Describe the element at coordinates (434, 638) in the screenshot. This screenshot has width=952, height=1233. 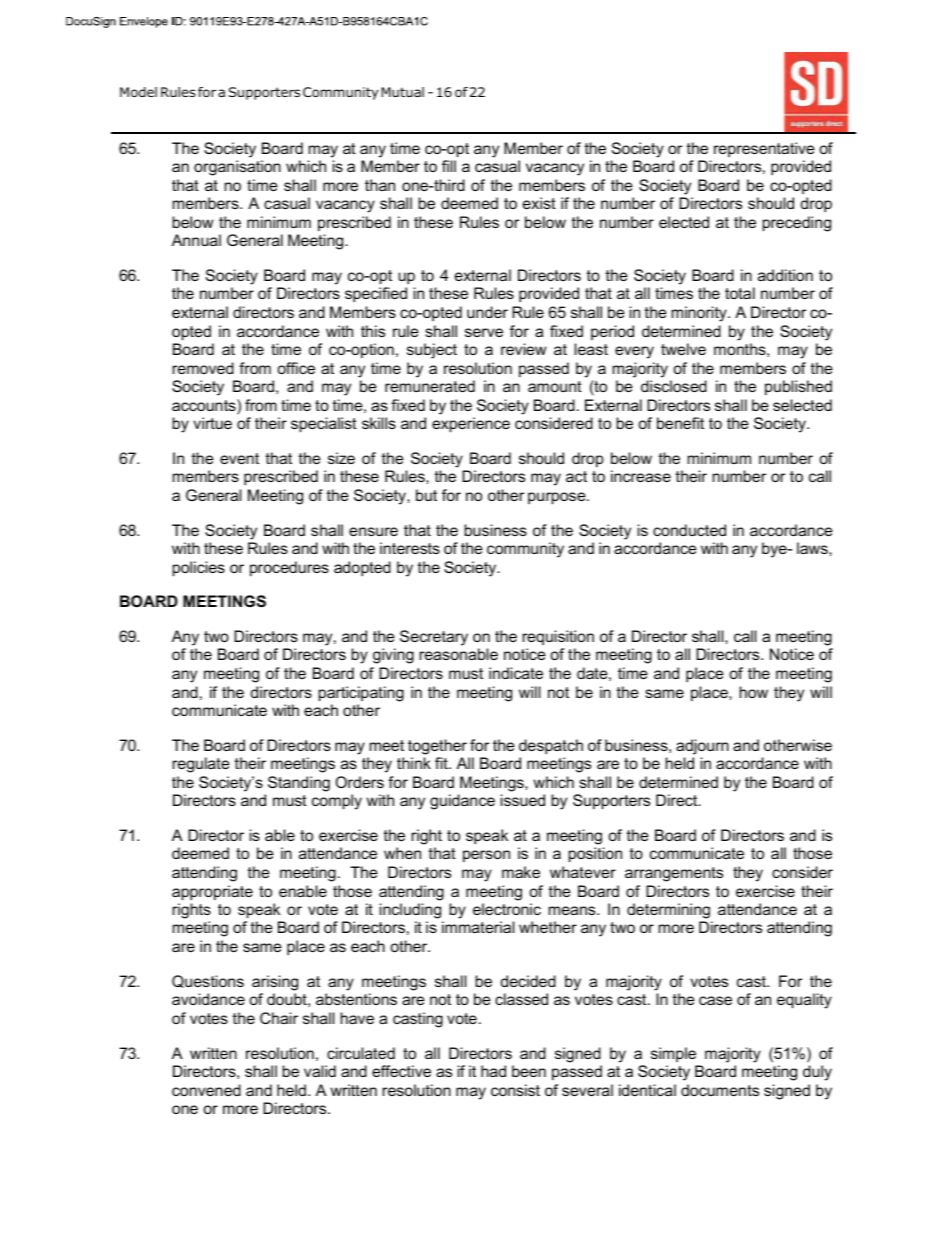
I see `Secretary` at that location.
